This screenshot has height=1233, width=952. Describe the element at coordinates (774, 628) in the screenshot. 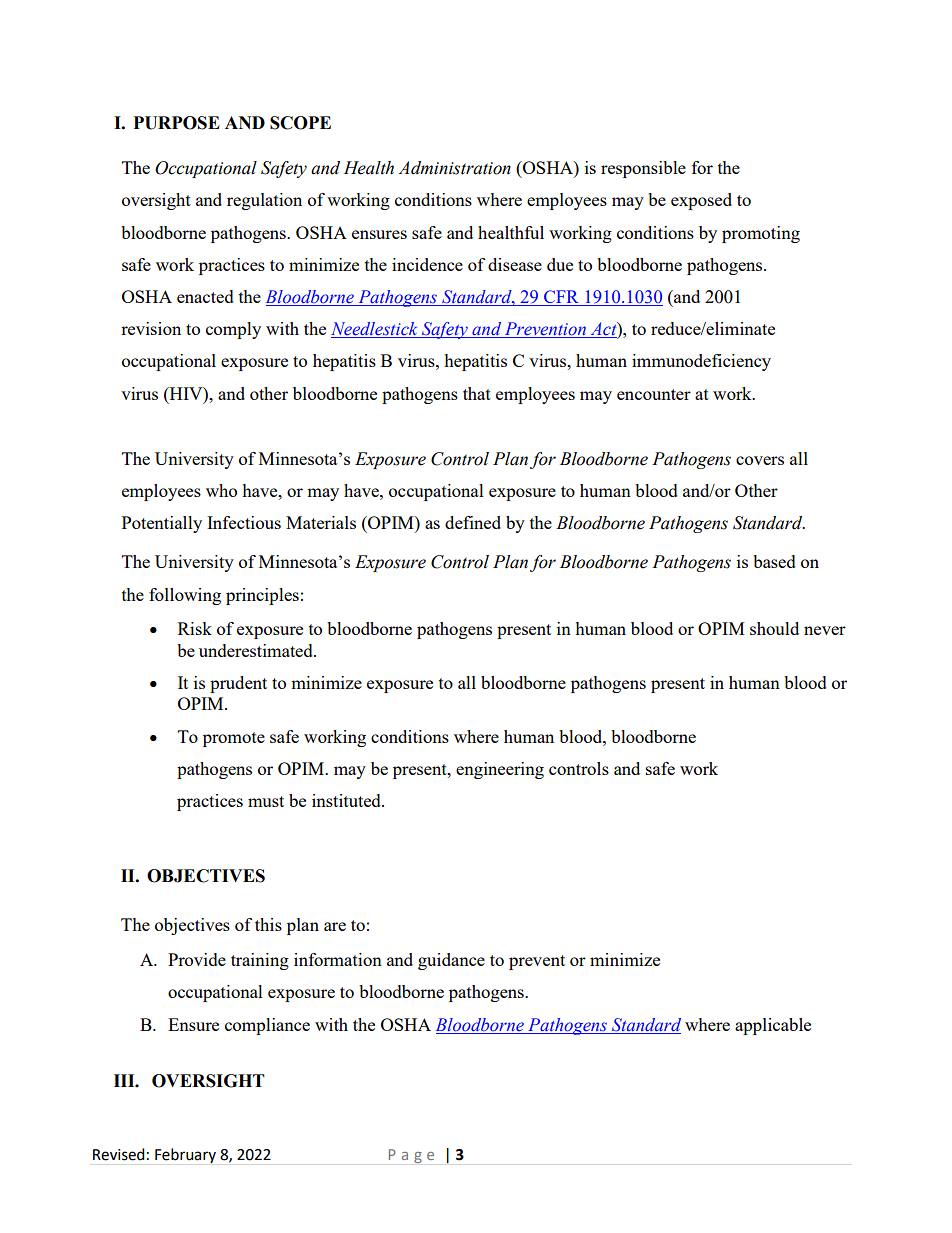

I see `should` at that location.
